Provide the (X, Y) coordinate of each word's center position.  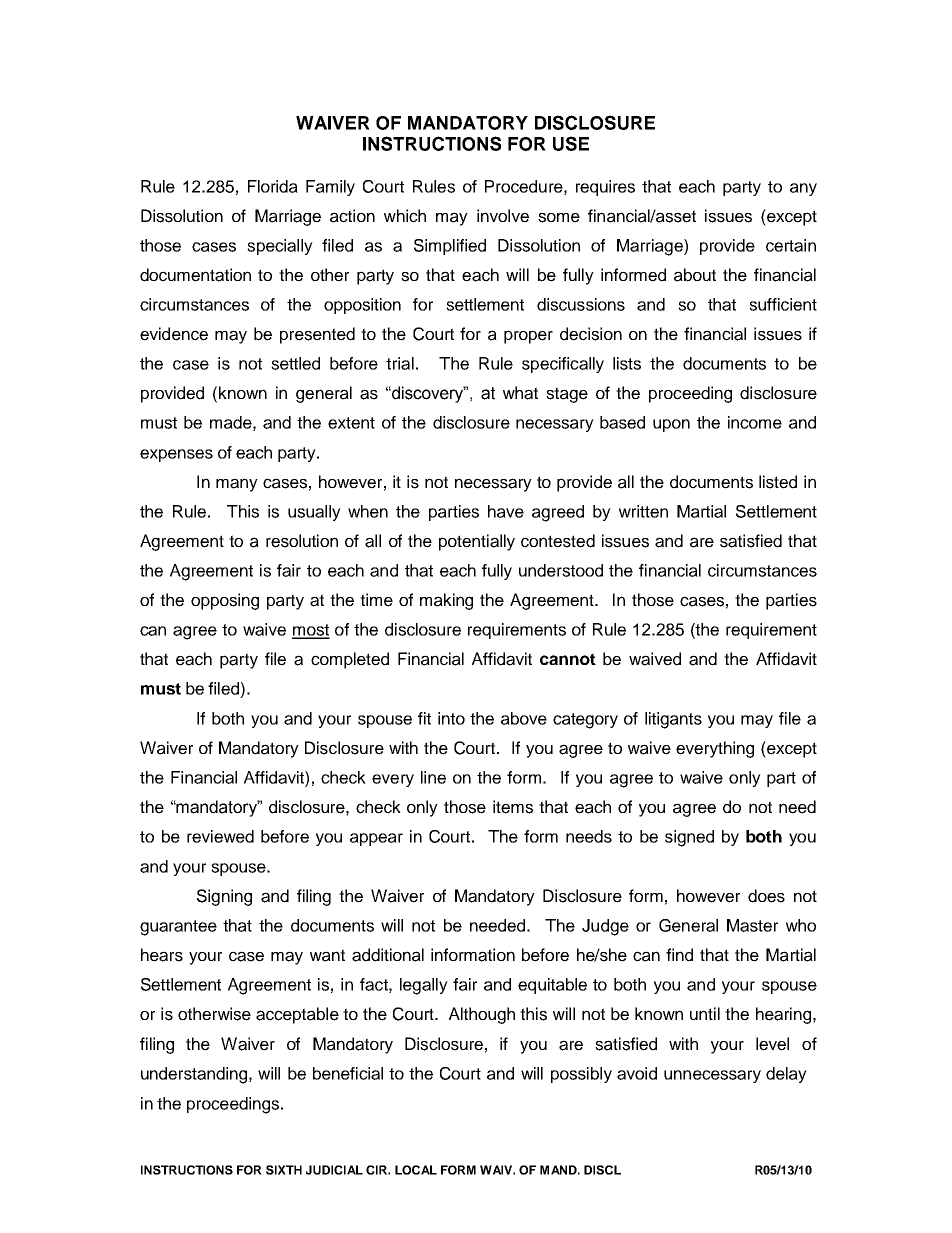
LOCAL (416, 1170)
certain (791, 245)
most (311, 631)
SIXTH (284, 1170)
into (451, 718)
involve (503, 216)
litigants (673, 720)
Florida (273, 186)
